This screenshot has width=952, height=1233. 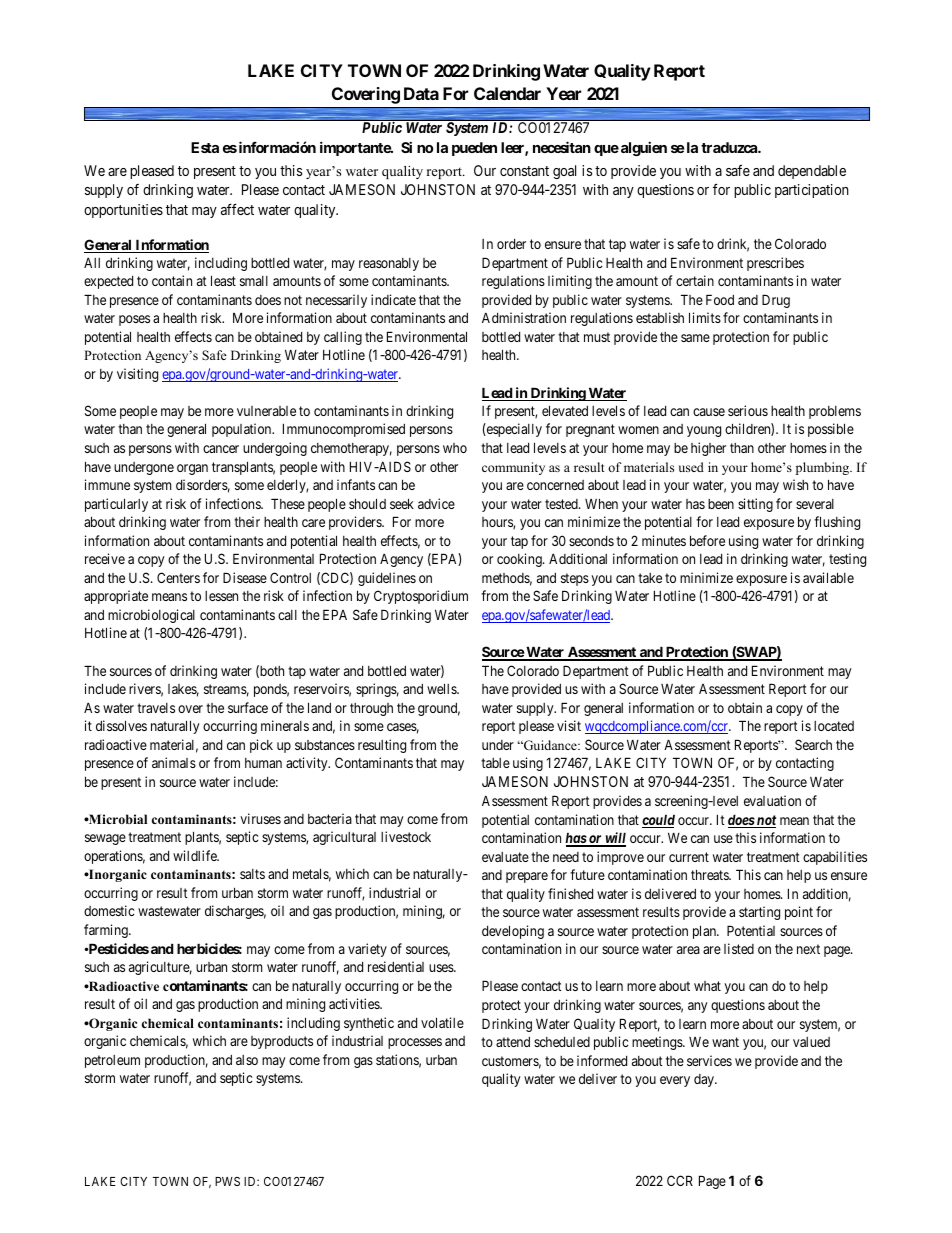 What do you see at coordinates (772, 800) in the screenshot?
I see `evaluation` at bounding box center [772, 800].
